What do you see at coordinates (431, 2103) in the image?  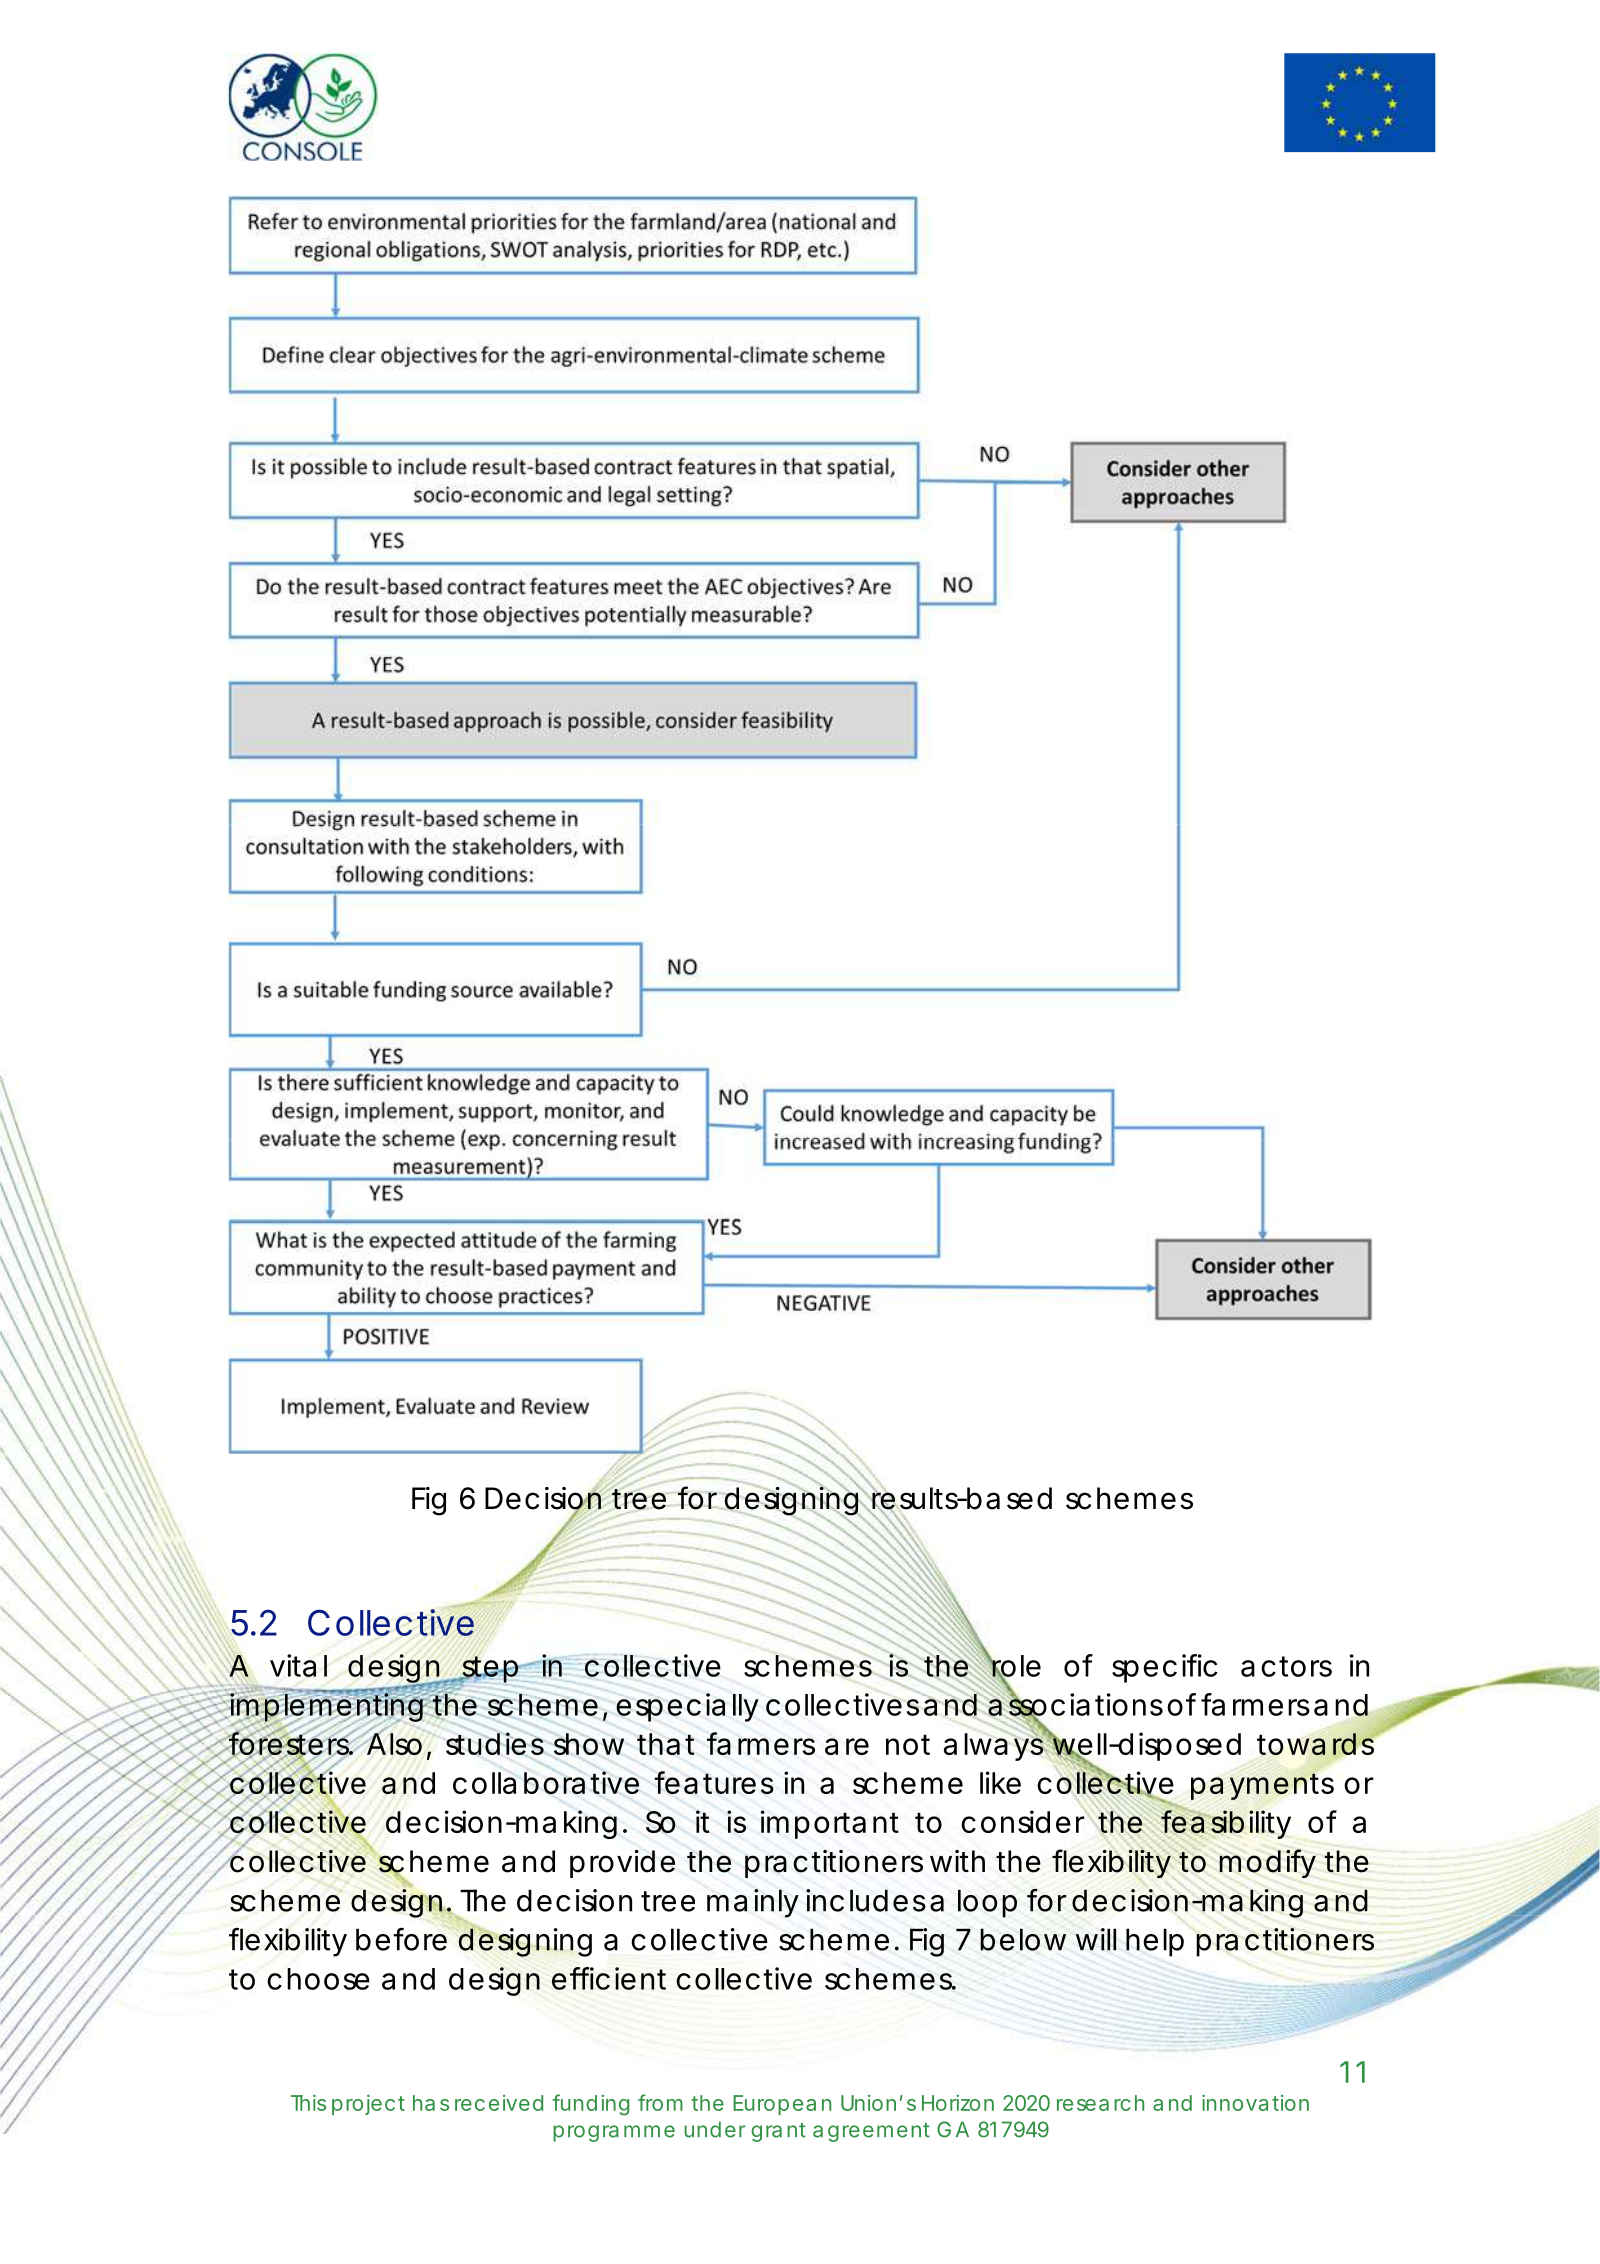 I see `has` at bounding box center [431, 2103].
